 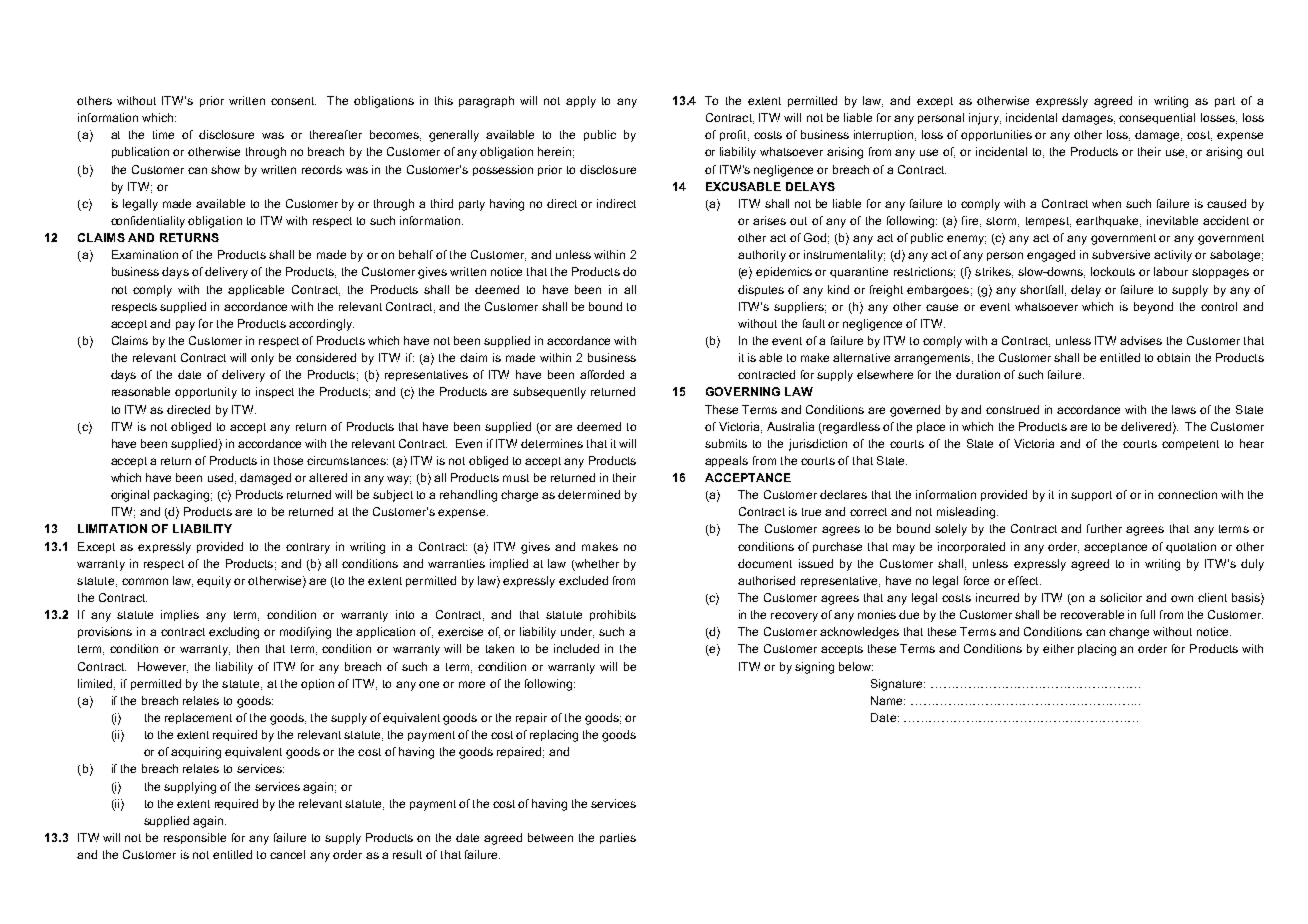 What do you see at coordinates (1091, 496) in the image?
I see `support` at bounding box center [1091, 496].
